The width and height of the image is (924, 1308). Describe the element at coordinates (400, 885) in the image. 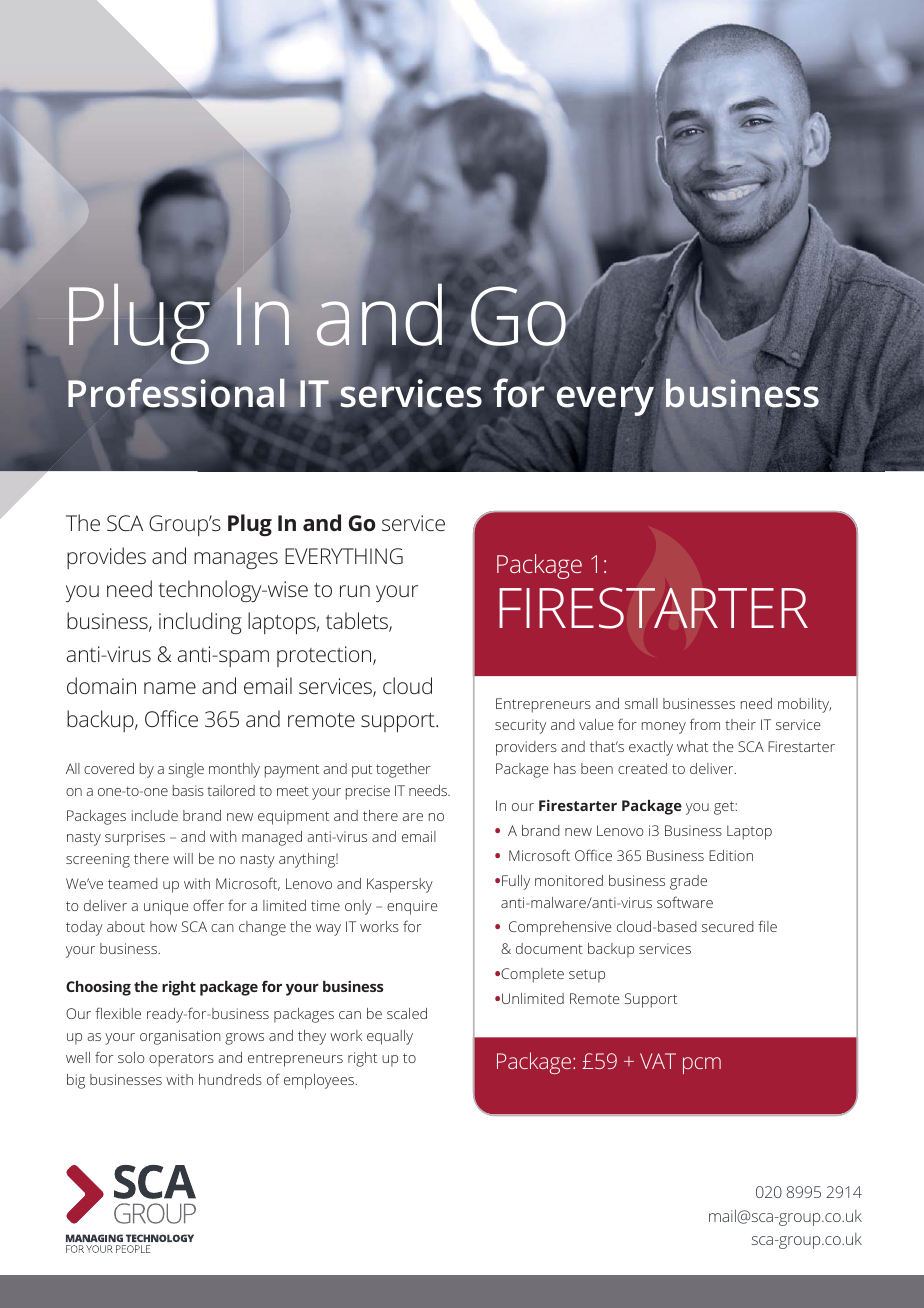

I see `Kaspersky` at that location.
